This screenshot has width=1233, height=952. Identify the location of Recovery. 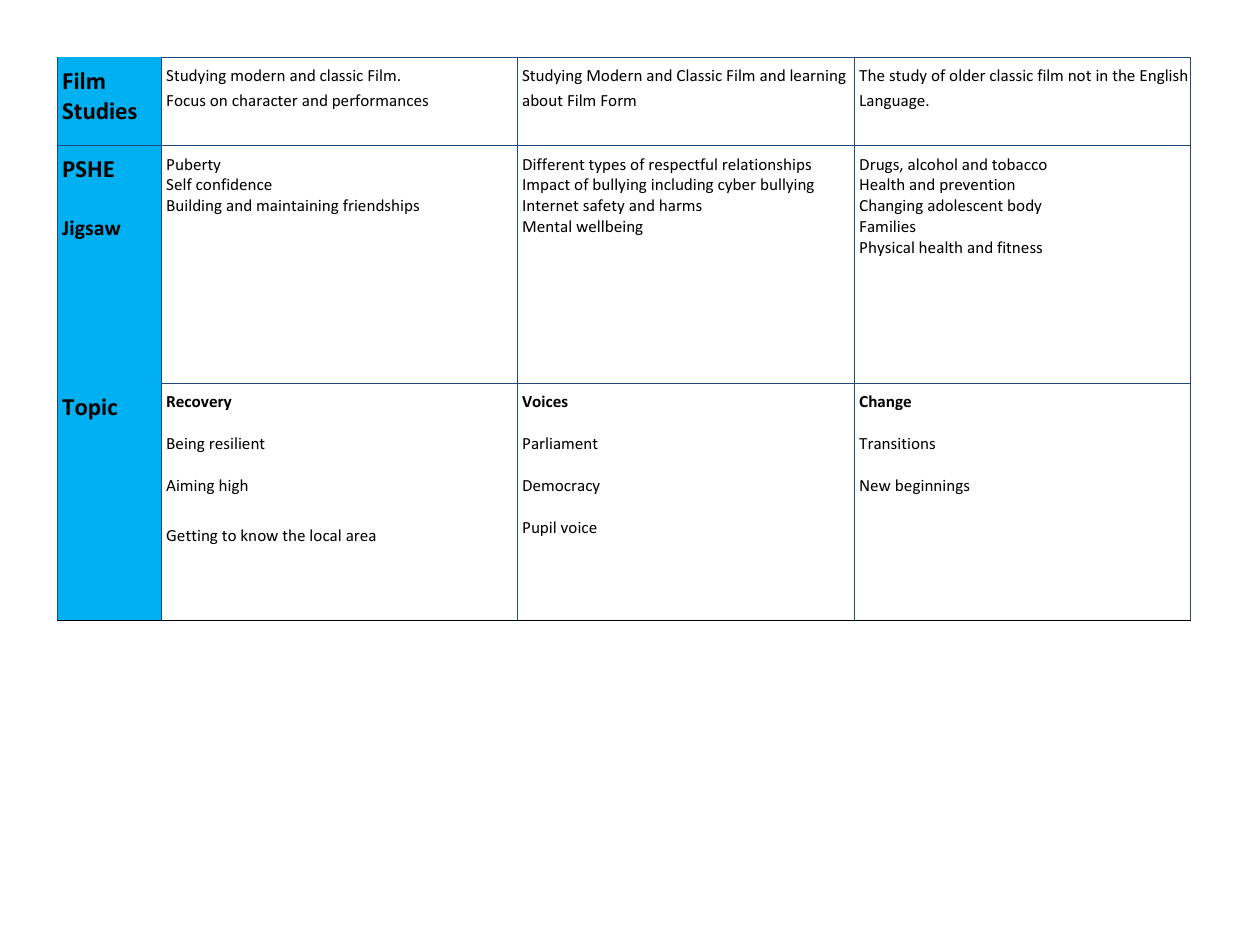
(199, 403).
